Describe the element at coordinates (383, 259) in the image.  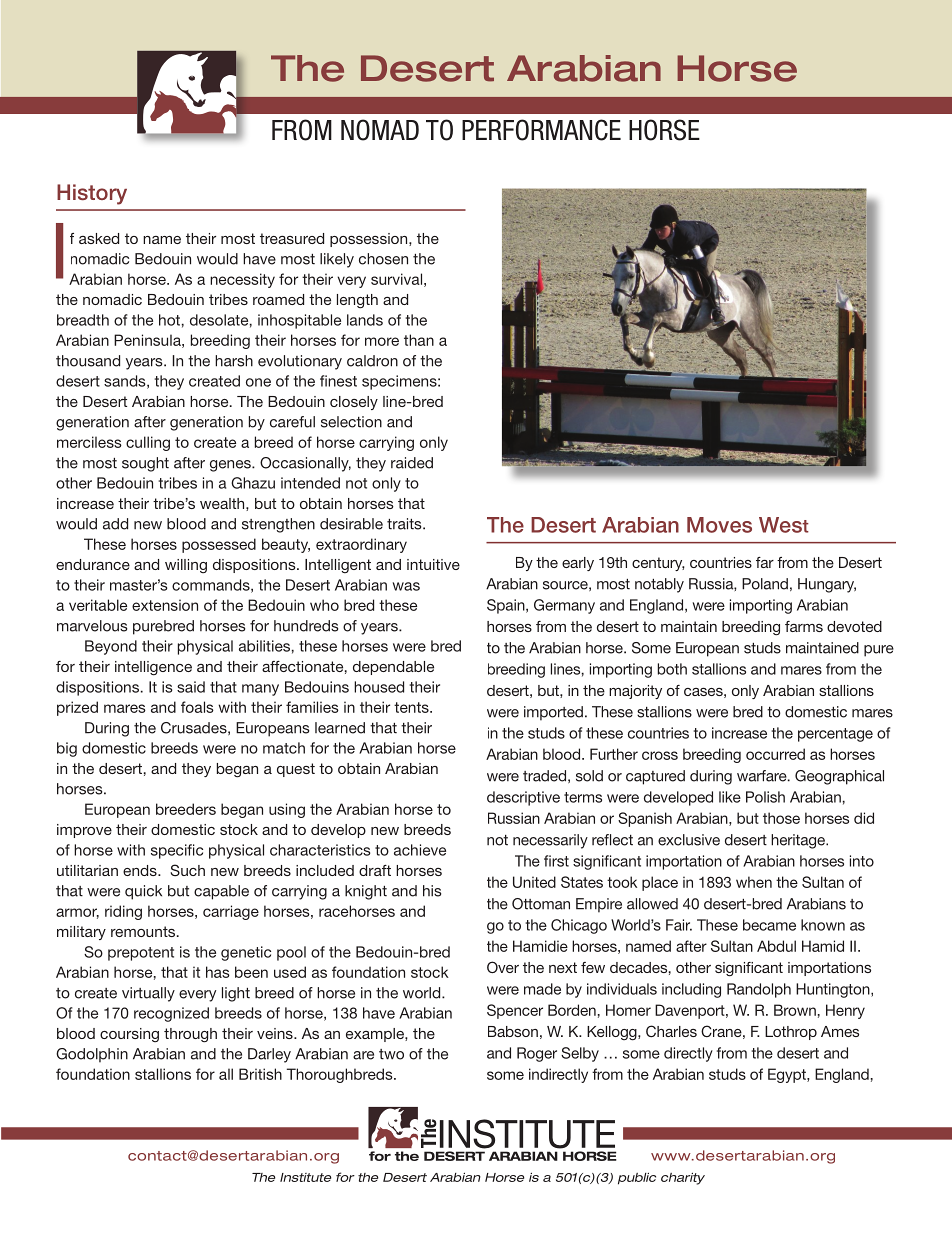
I see `chosen` at that location.
